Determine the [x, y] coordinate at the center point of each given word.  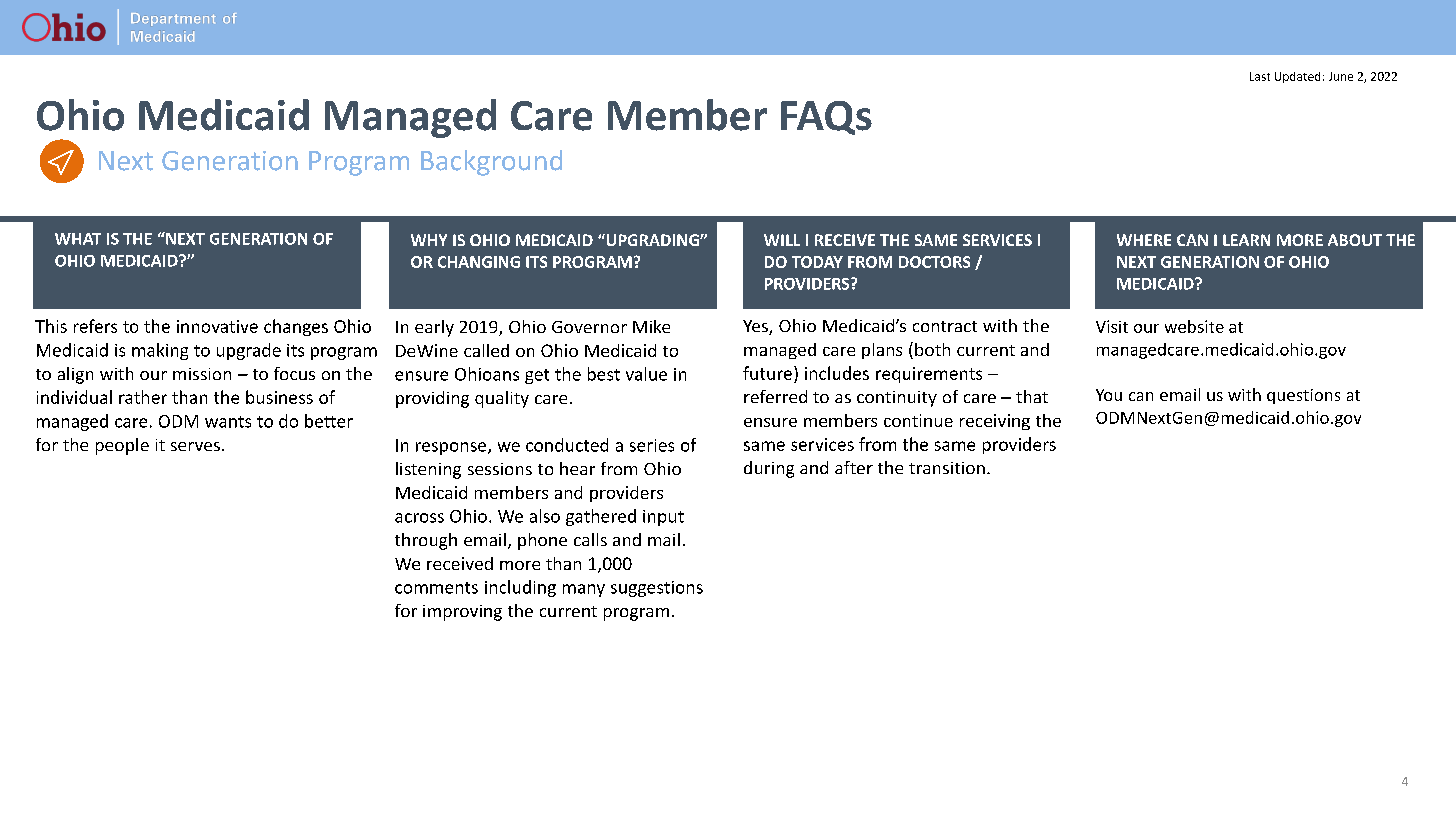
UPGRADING [652, 240]
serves [195, 446]
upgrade [249, 351]
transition [947, 468]
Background [491, 163]
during [769, 469]
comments [436, 588]
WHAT [78, 239]
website [1194, 326]
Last [1260, 76]
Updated [1297, 77]
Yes [756, 327]
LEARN [1246, 240]
